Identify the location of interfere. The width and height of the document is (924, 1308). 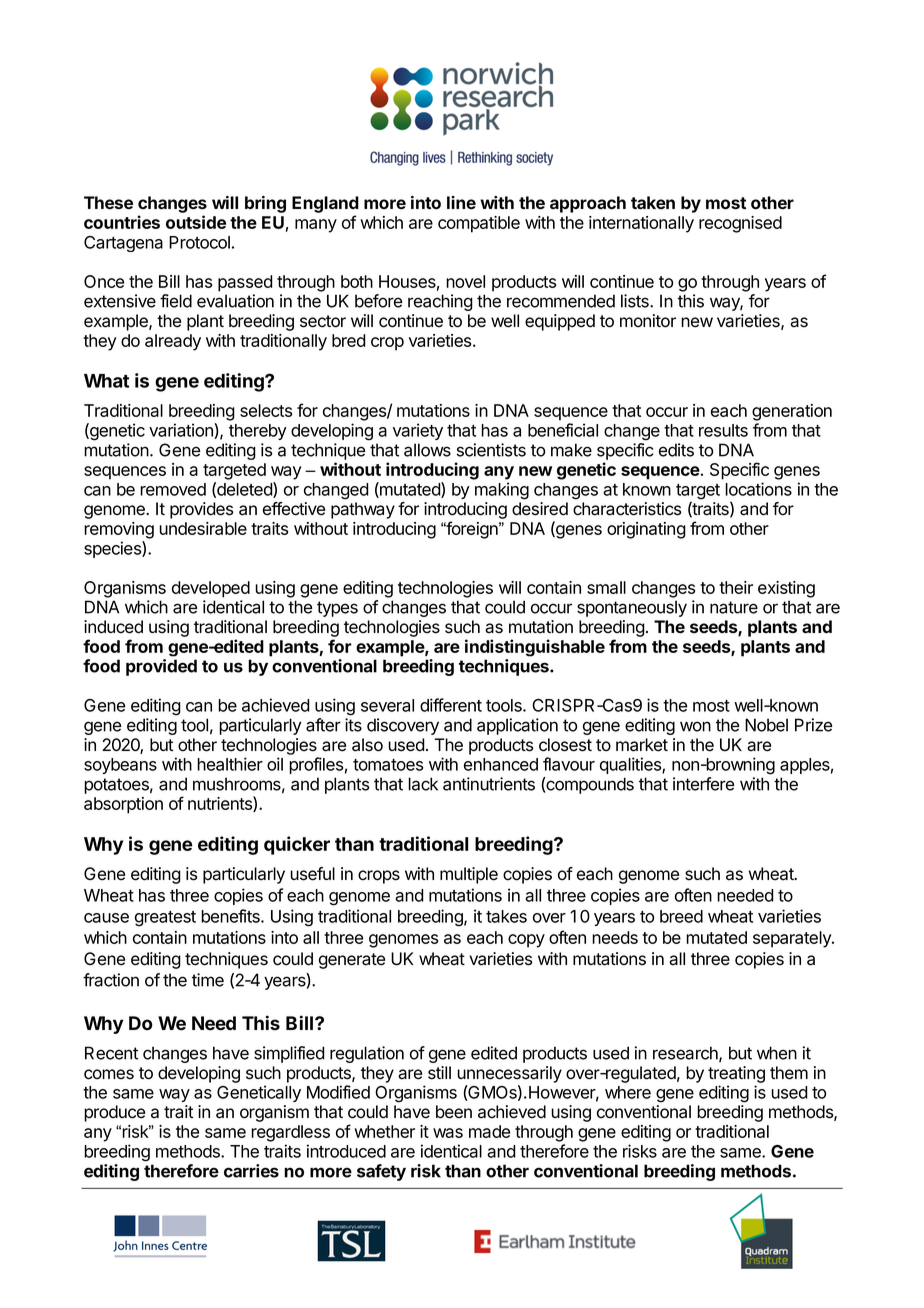
(703, 784).
